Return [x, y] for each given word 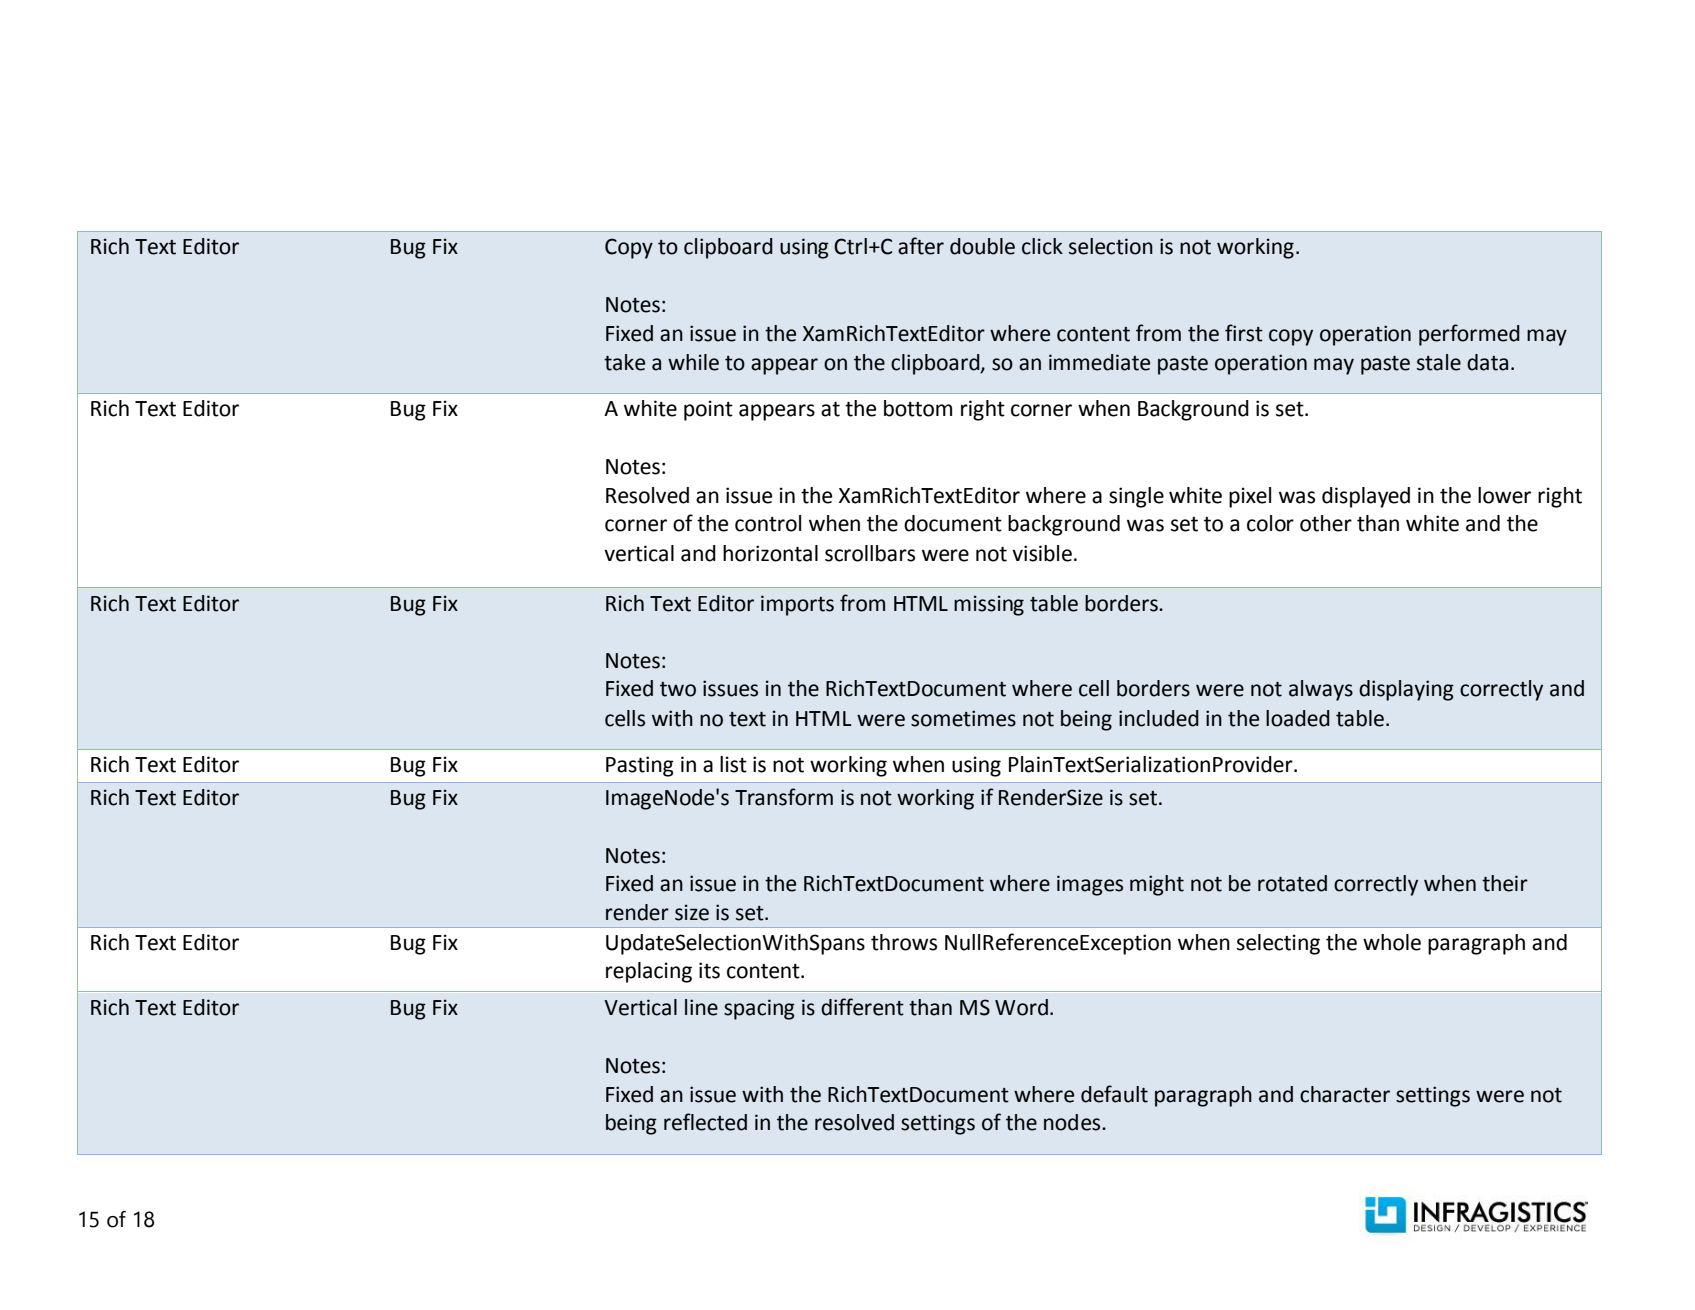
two [678, 689]
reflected [705, 1122]
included [1159, 718]
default [1114, 1094]
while [693, 362]
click [1042, 246]
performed [1469, 335]
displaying [1406, 690]
